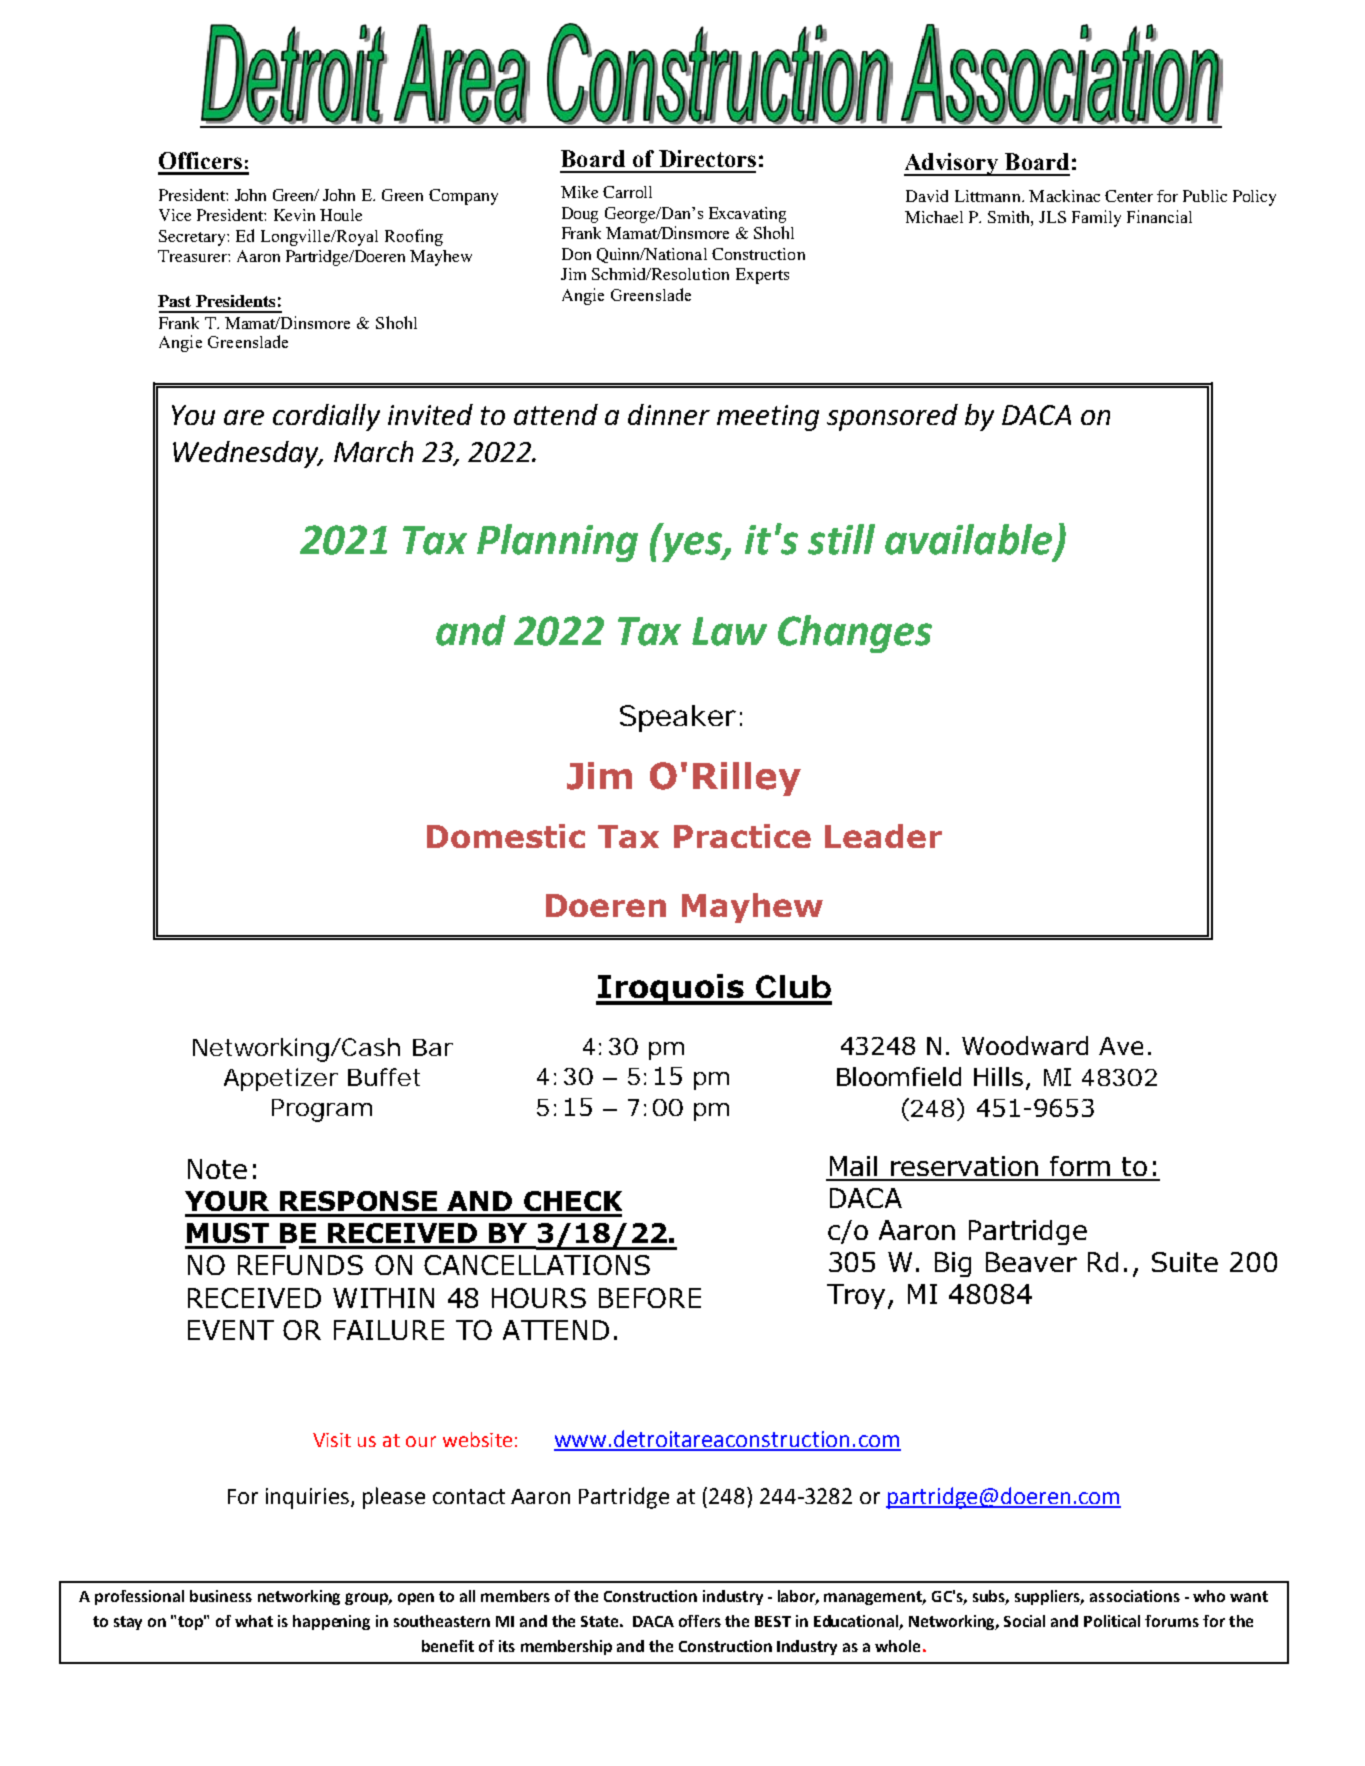 This screenshot has height=1766, width=1365. I want to click on Woodward, so click(1025, 1045).
